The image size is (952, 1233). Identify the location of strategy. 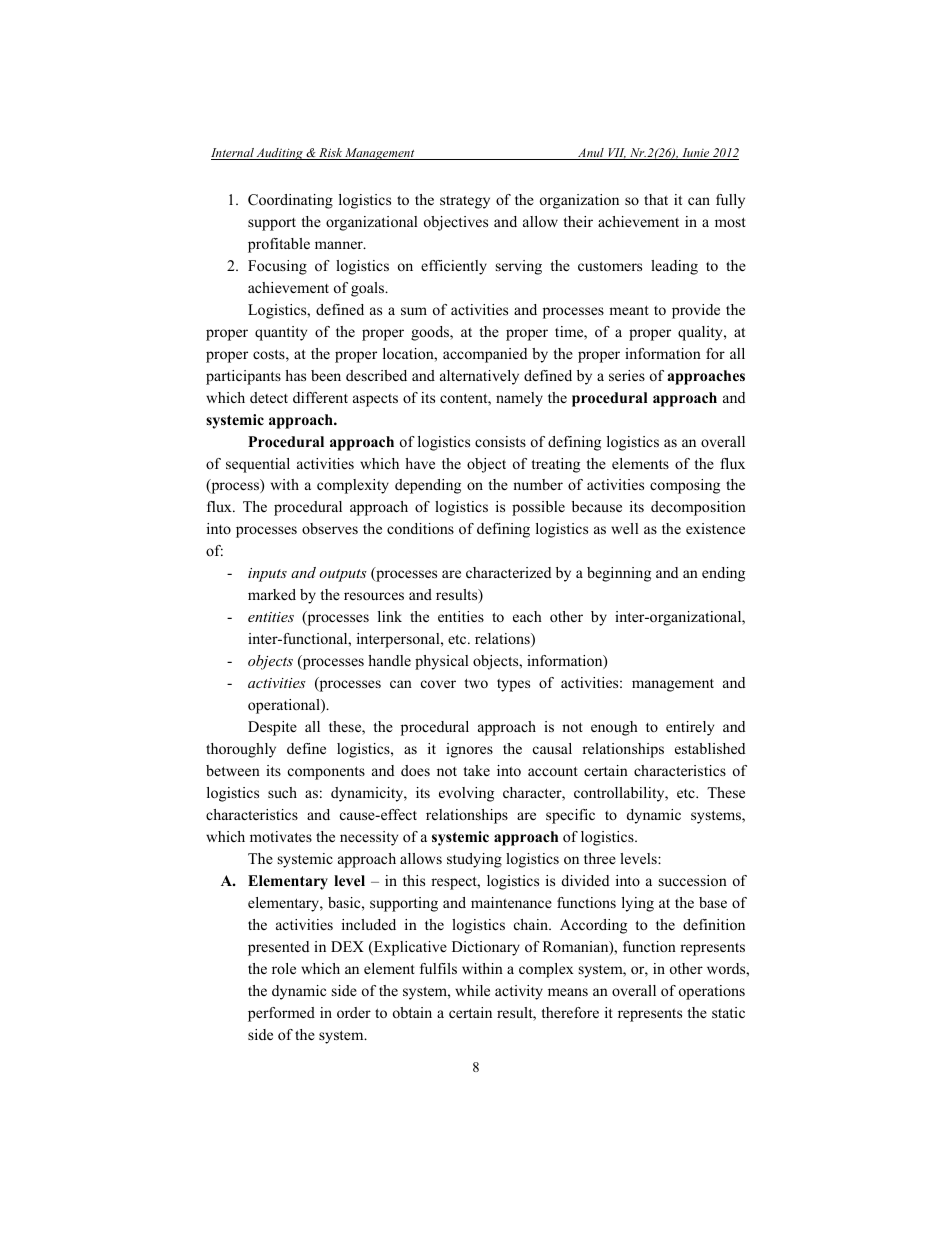
(465, 202).
